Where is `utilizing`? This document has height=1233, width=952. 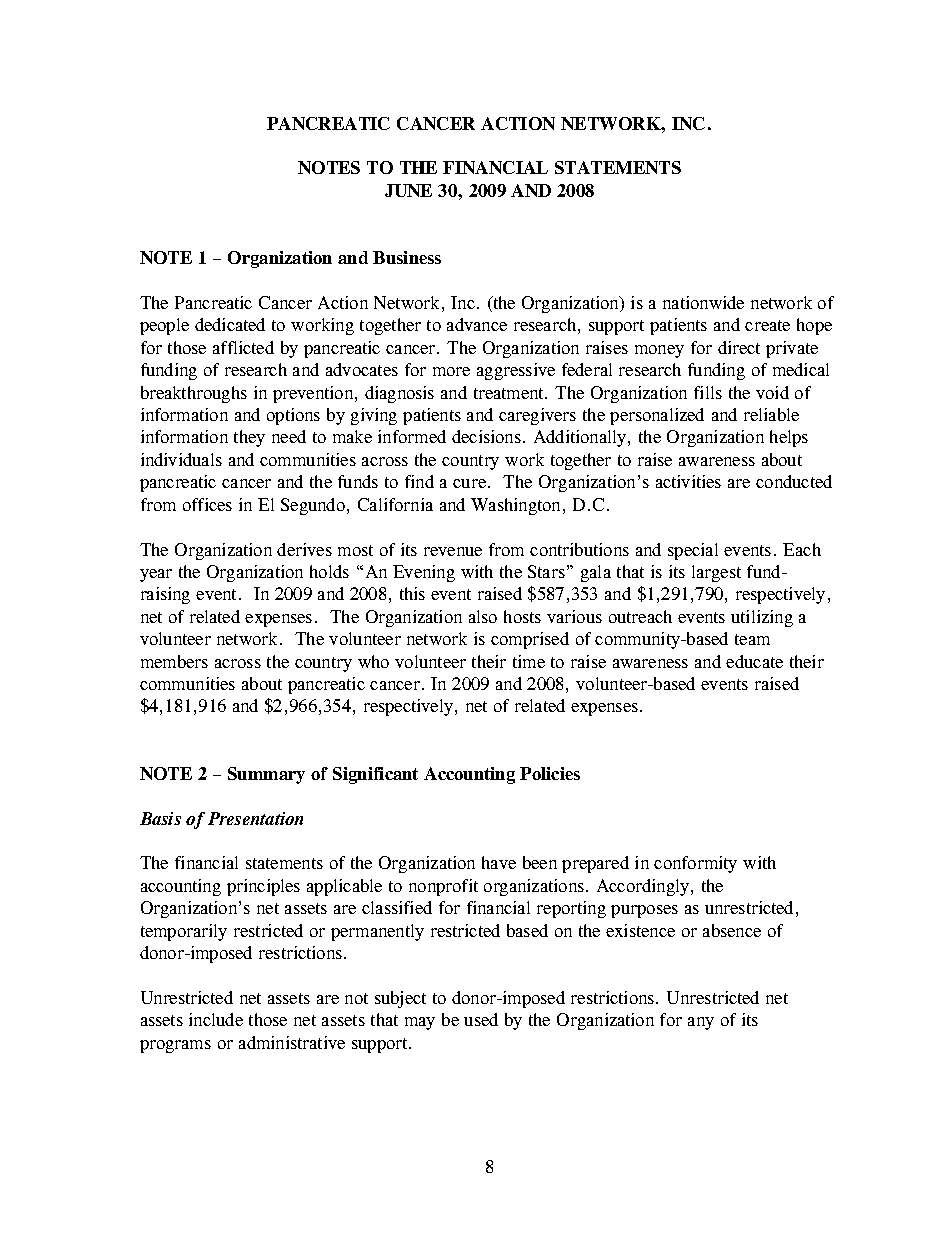
utilizing is located at coordinates (762, 618).
